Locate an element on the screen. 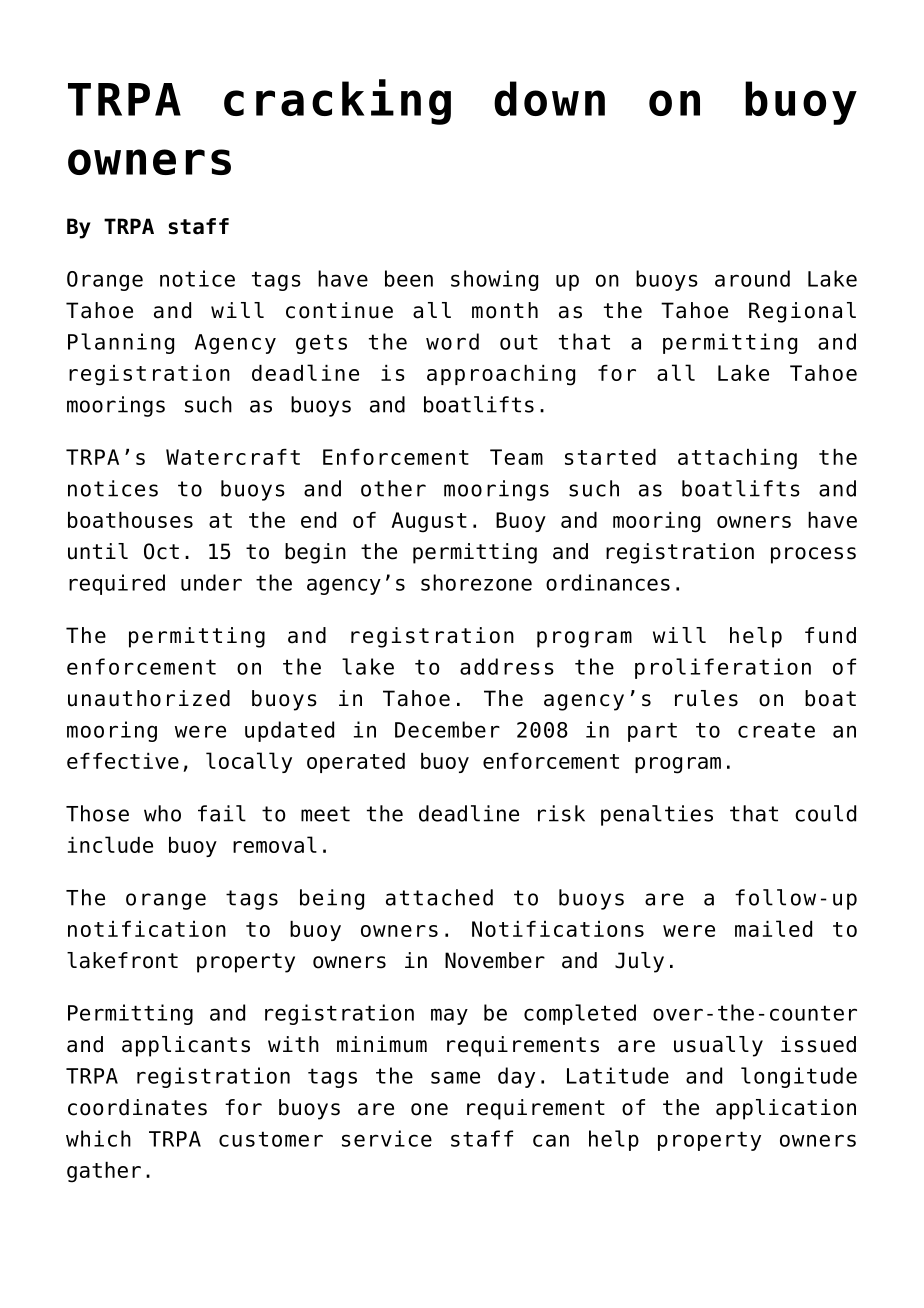  proliferation is located at coordinates (723, 668).
